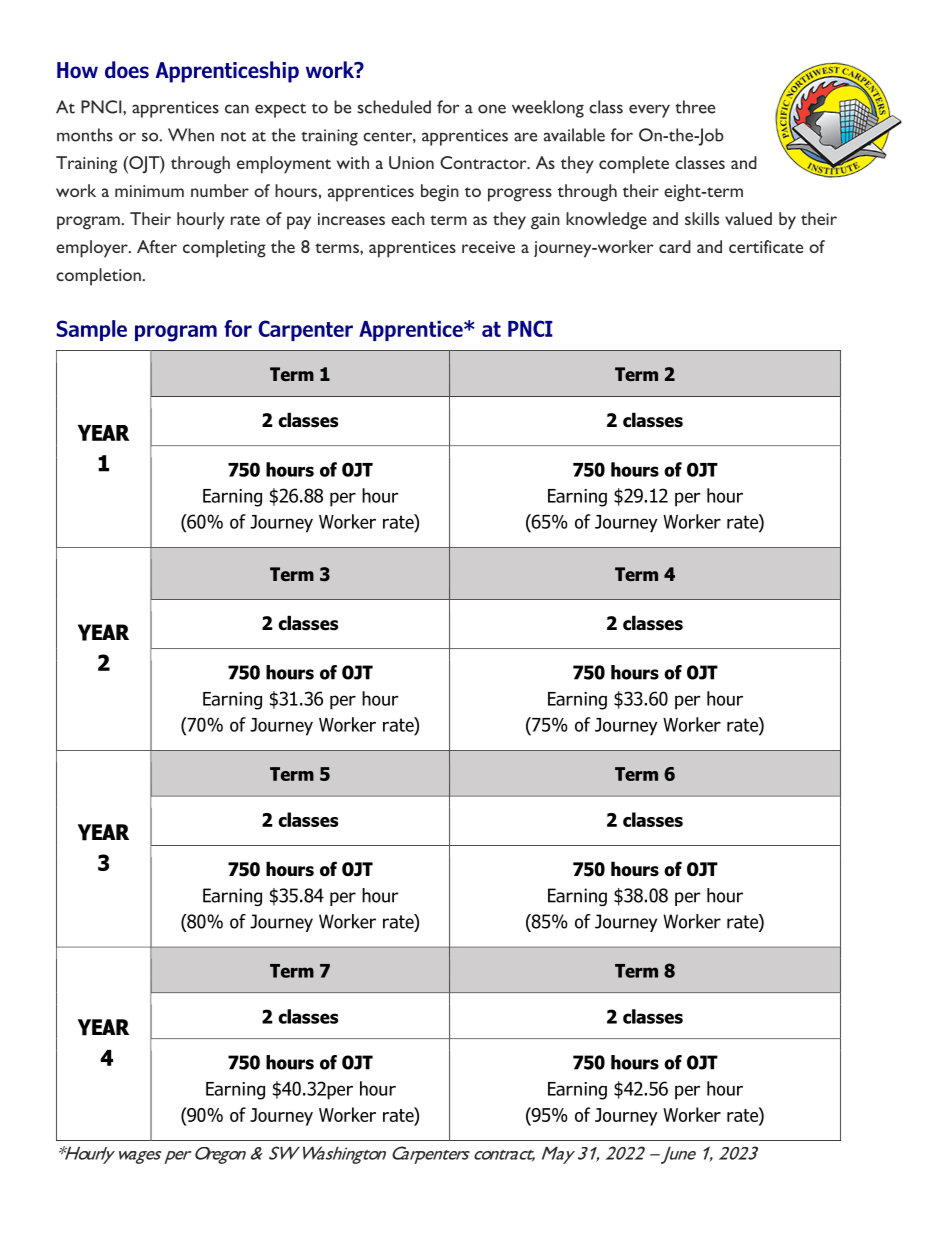 Image resolution: width=952 pixels, height=1233 pixels. What do you see at coordinates (92, 330) in the page?
I see `Sample` at bounding box center [92, 330].
